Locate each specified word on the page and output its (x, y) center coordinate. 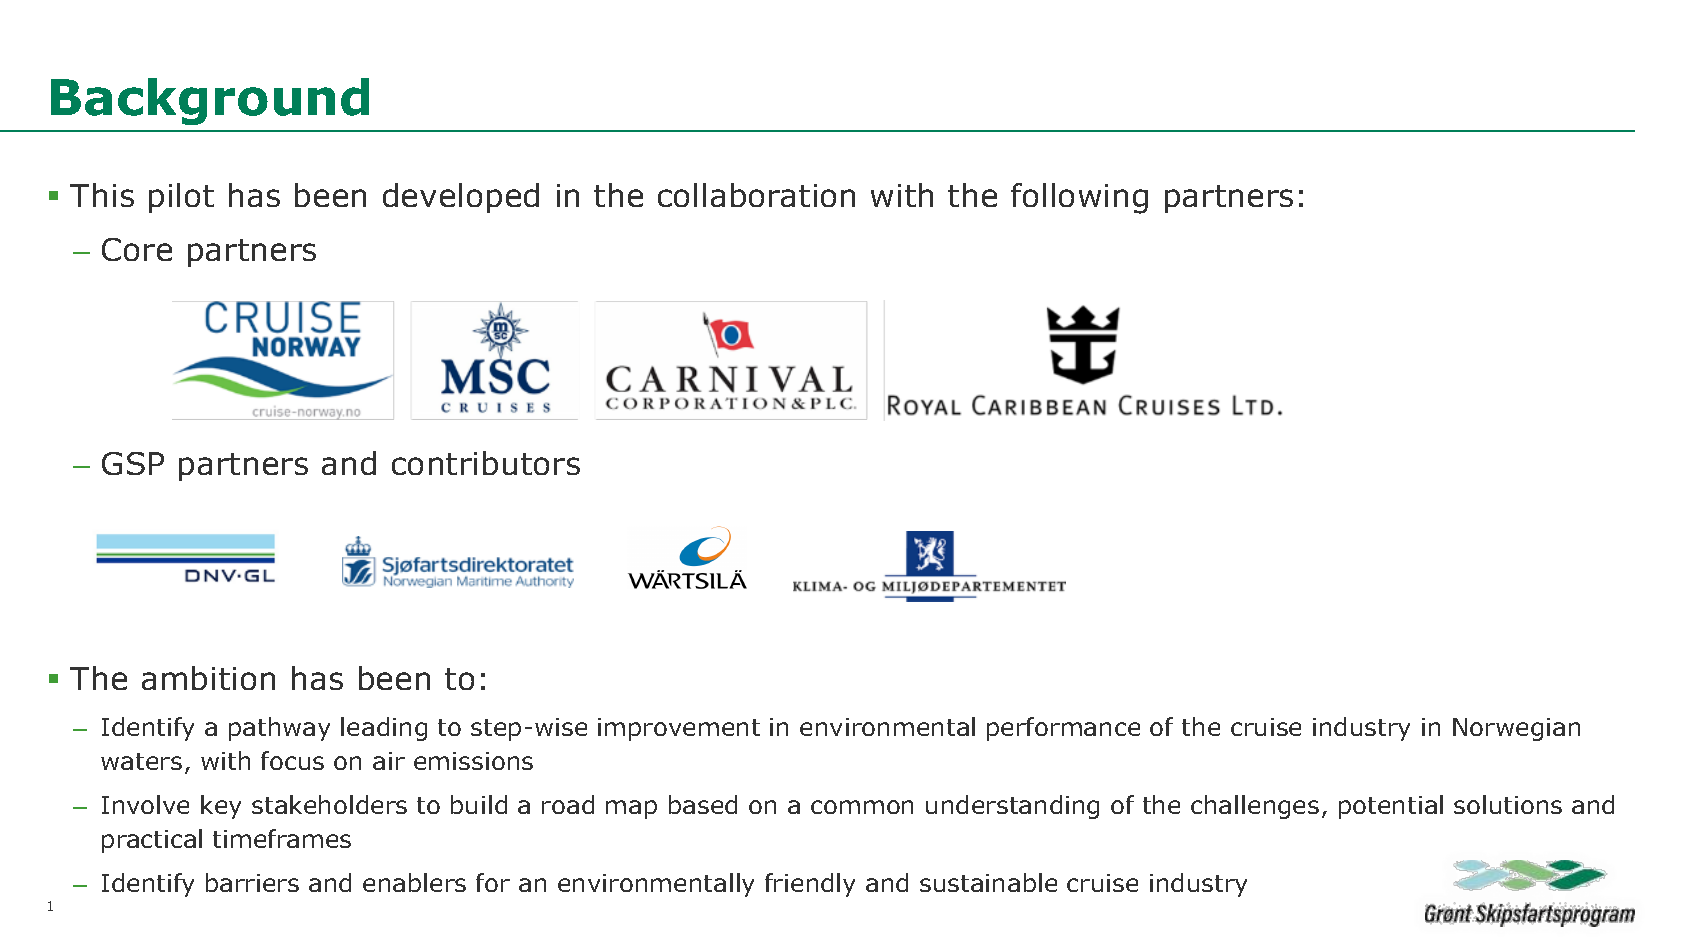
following (1079, 198)
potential (1391, 807)
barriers (252, 882)
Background (210, 101)
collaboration (756, 195)
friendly (810, 885)
